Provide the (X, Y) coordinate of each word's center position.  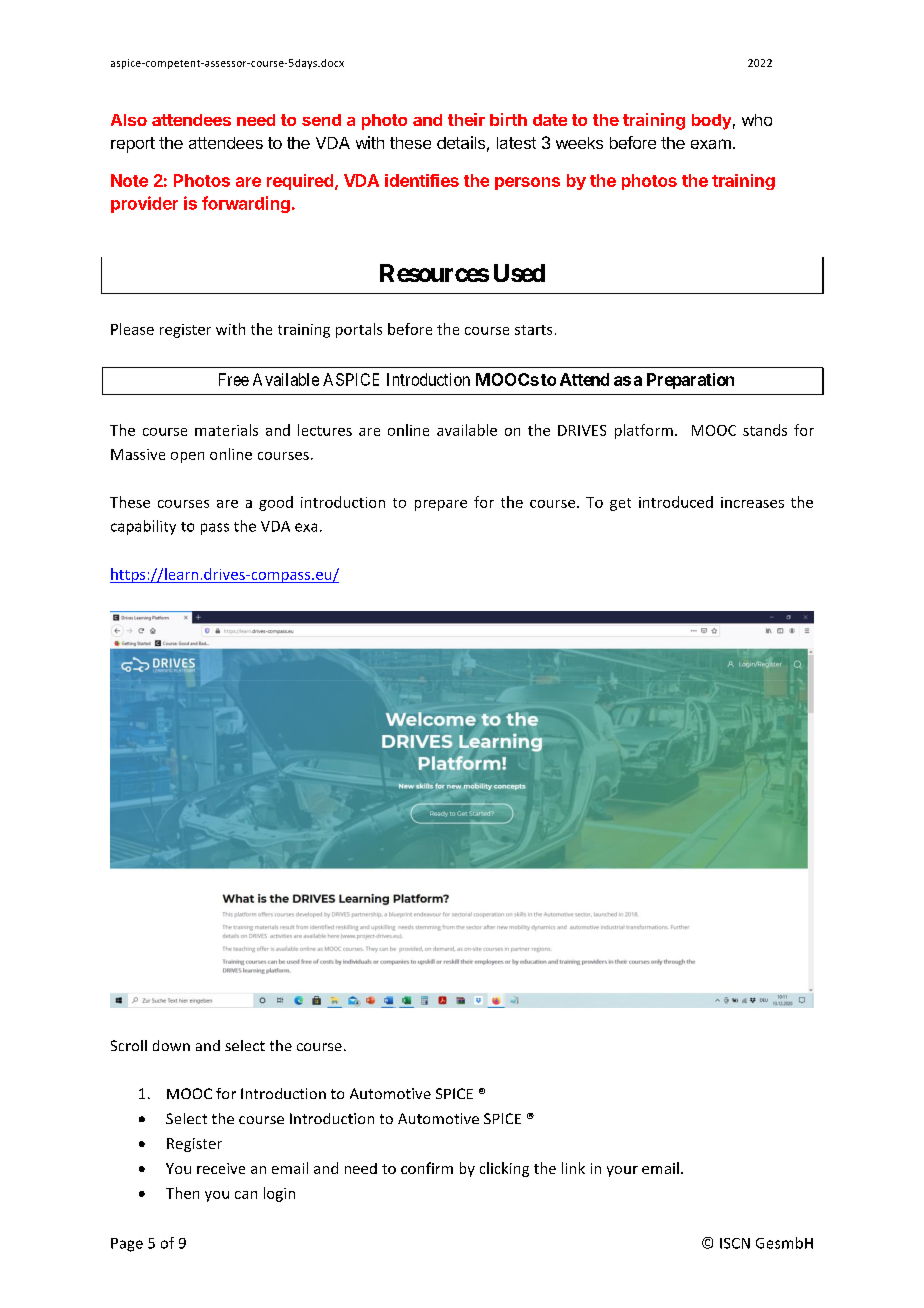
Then (182, 1193)
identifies (422, 180)
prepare (441, 505)
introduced (676, 502)
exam (711, 144)
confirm (427, 1168)
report (133, 145)
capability (143, 527)
